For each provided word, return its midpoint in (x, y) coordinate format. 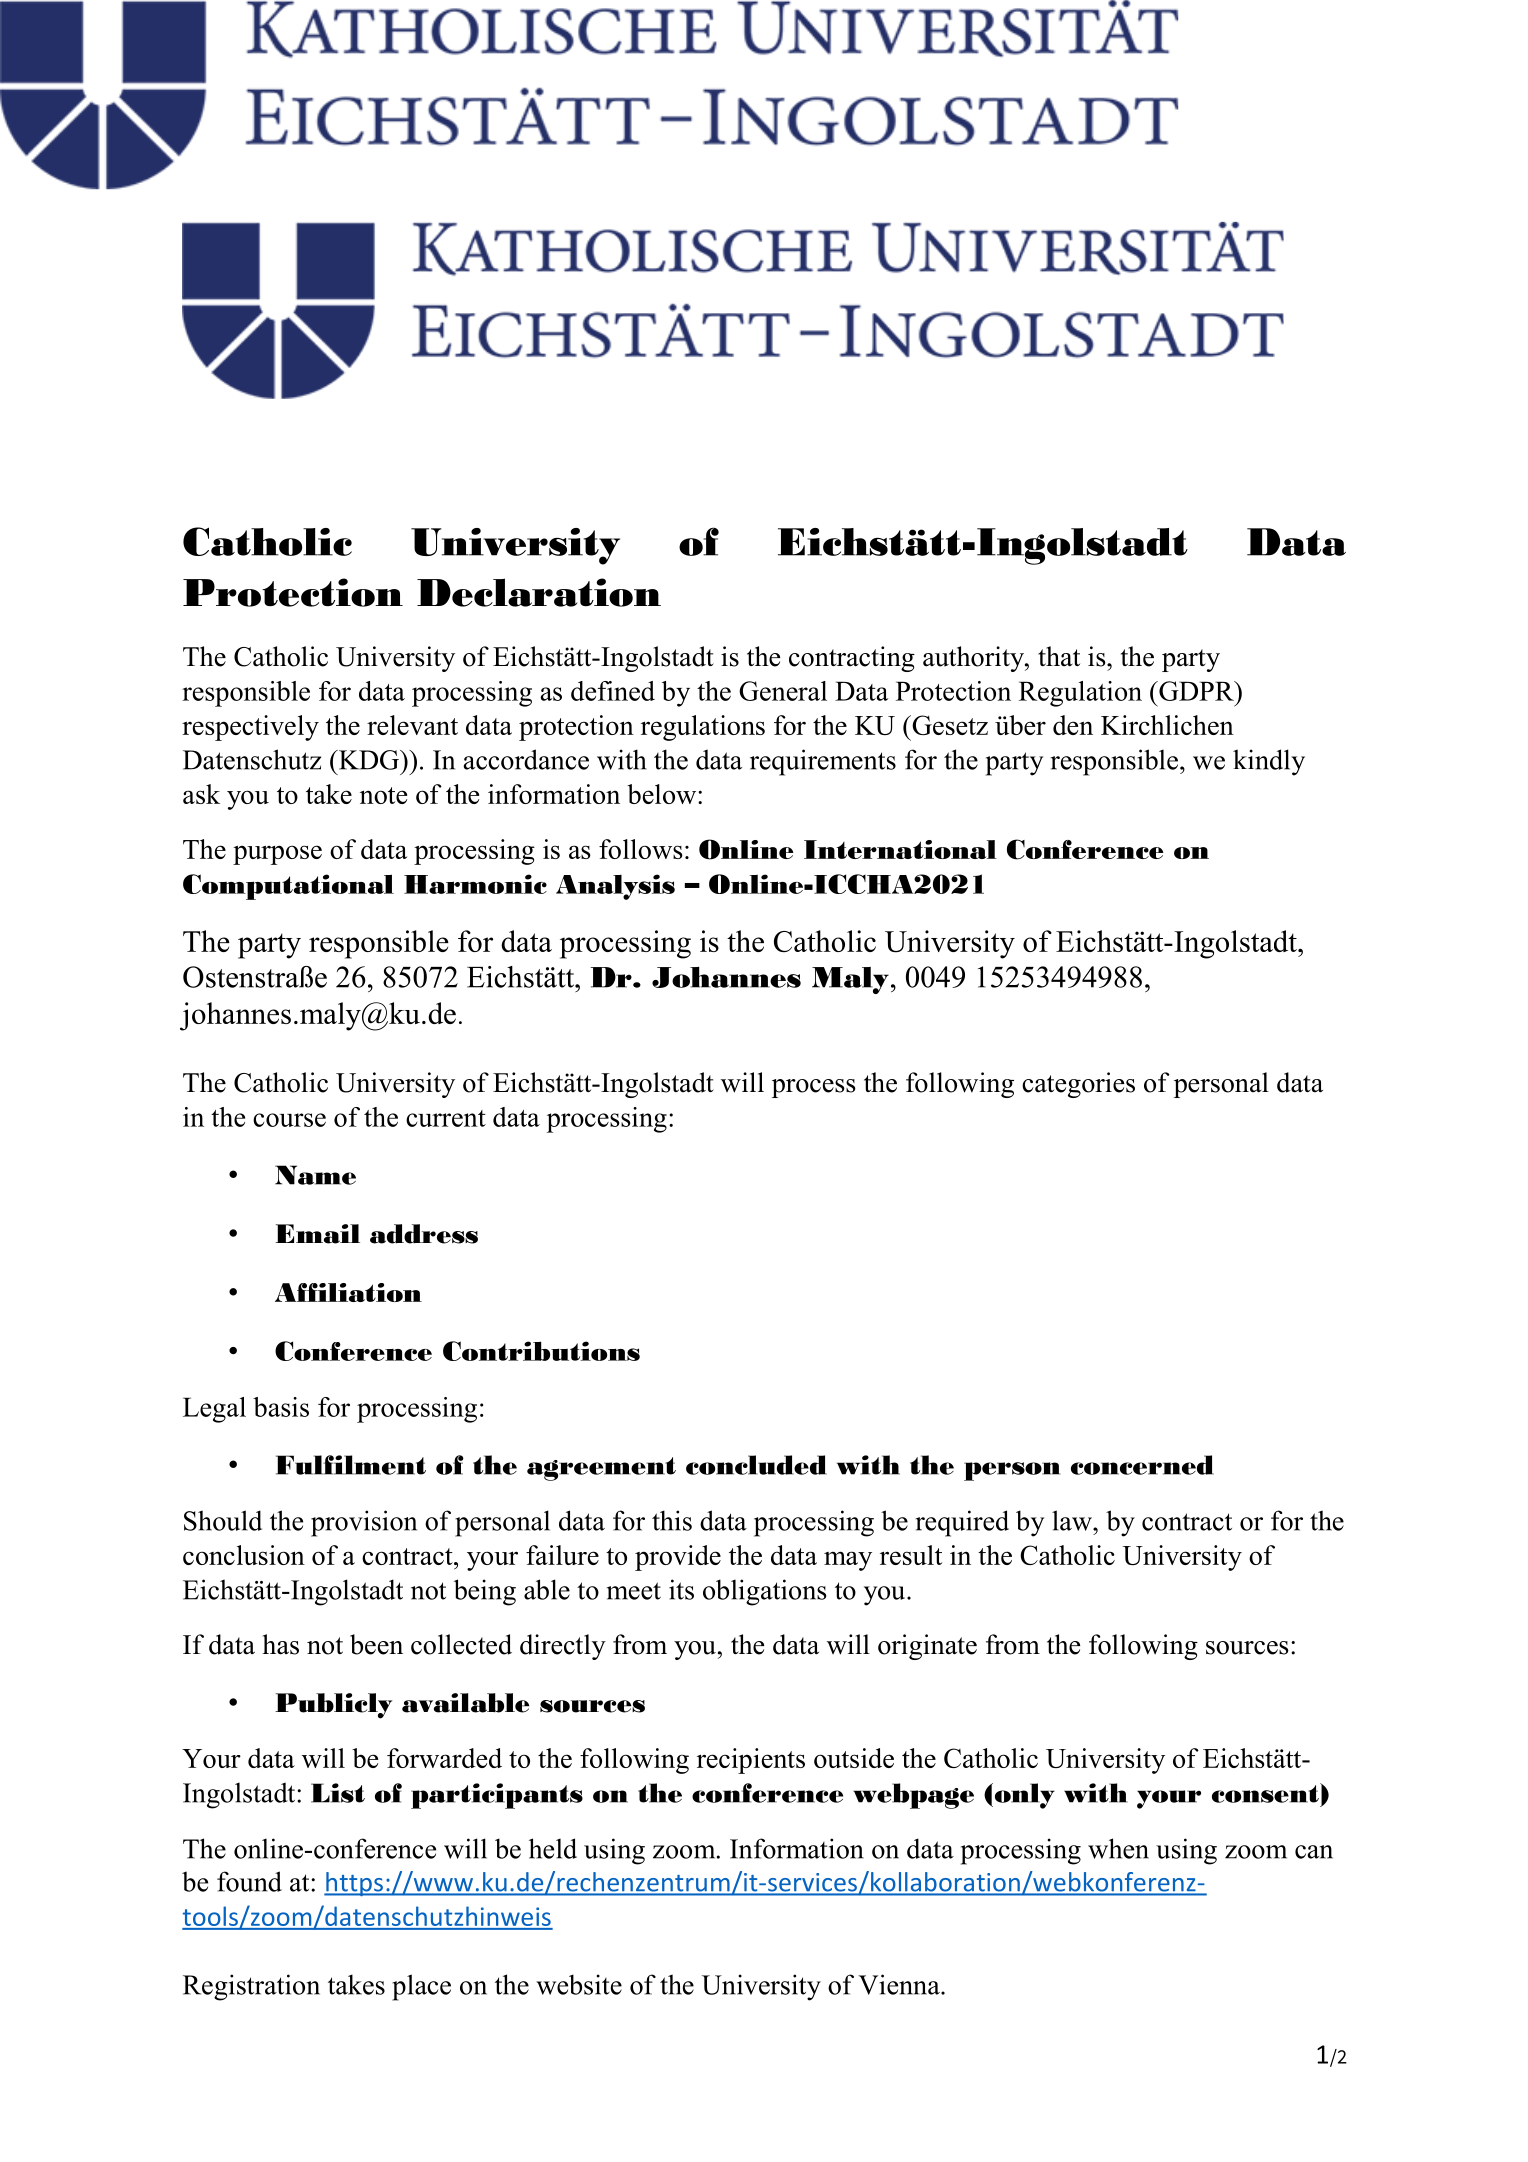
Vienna (900, 1984)
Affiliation (348, 1292)
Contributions (541, 1351)
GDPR (1196, 691)
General (783, 691)
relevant (412, 725)
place (421, 1987)
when (1118, 1848)
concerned (1142, 1465)
